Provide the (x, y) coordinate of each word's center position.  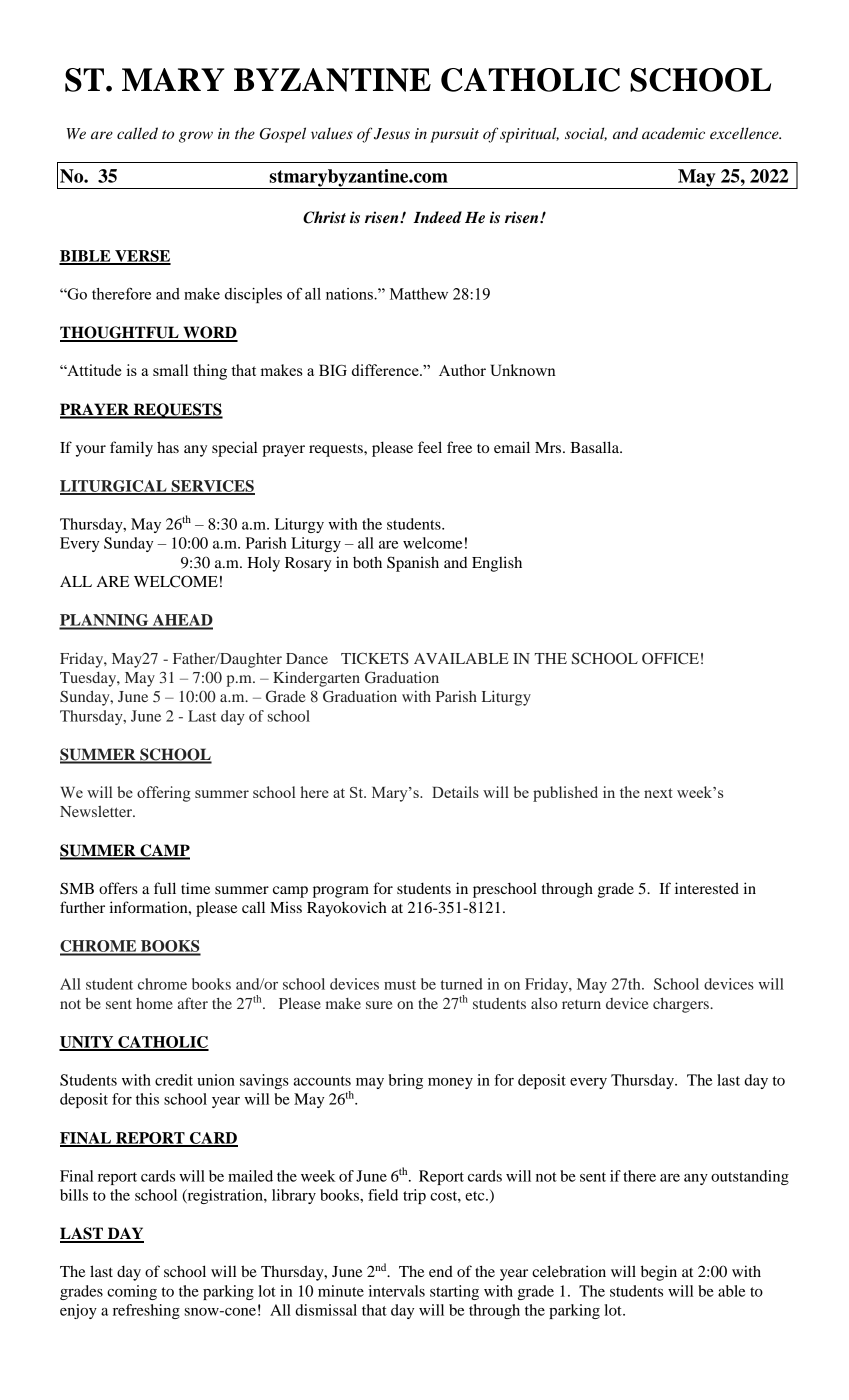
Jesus (392, 134)
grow (196, 137)
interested (707, 888)
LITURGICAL (114, 487)
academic (673, 133)
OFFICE (670, 658)
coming (132, 1292)
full (165, 888)
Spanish (413, 564)
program (341, 892)
